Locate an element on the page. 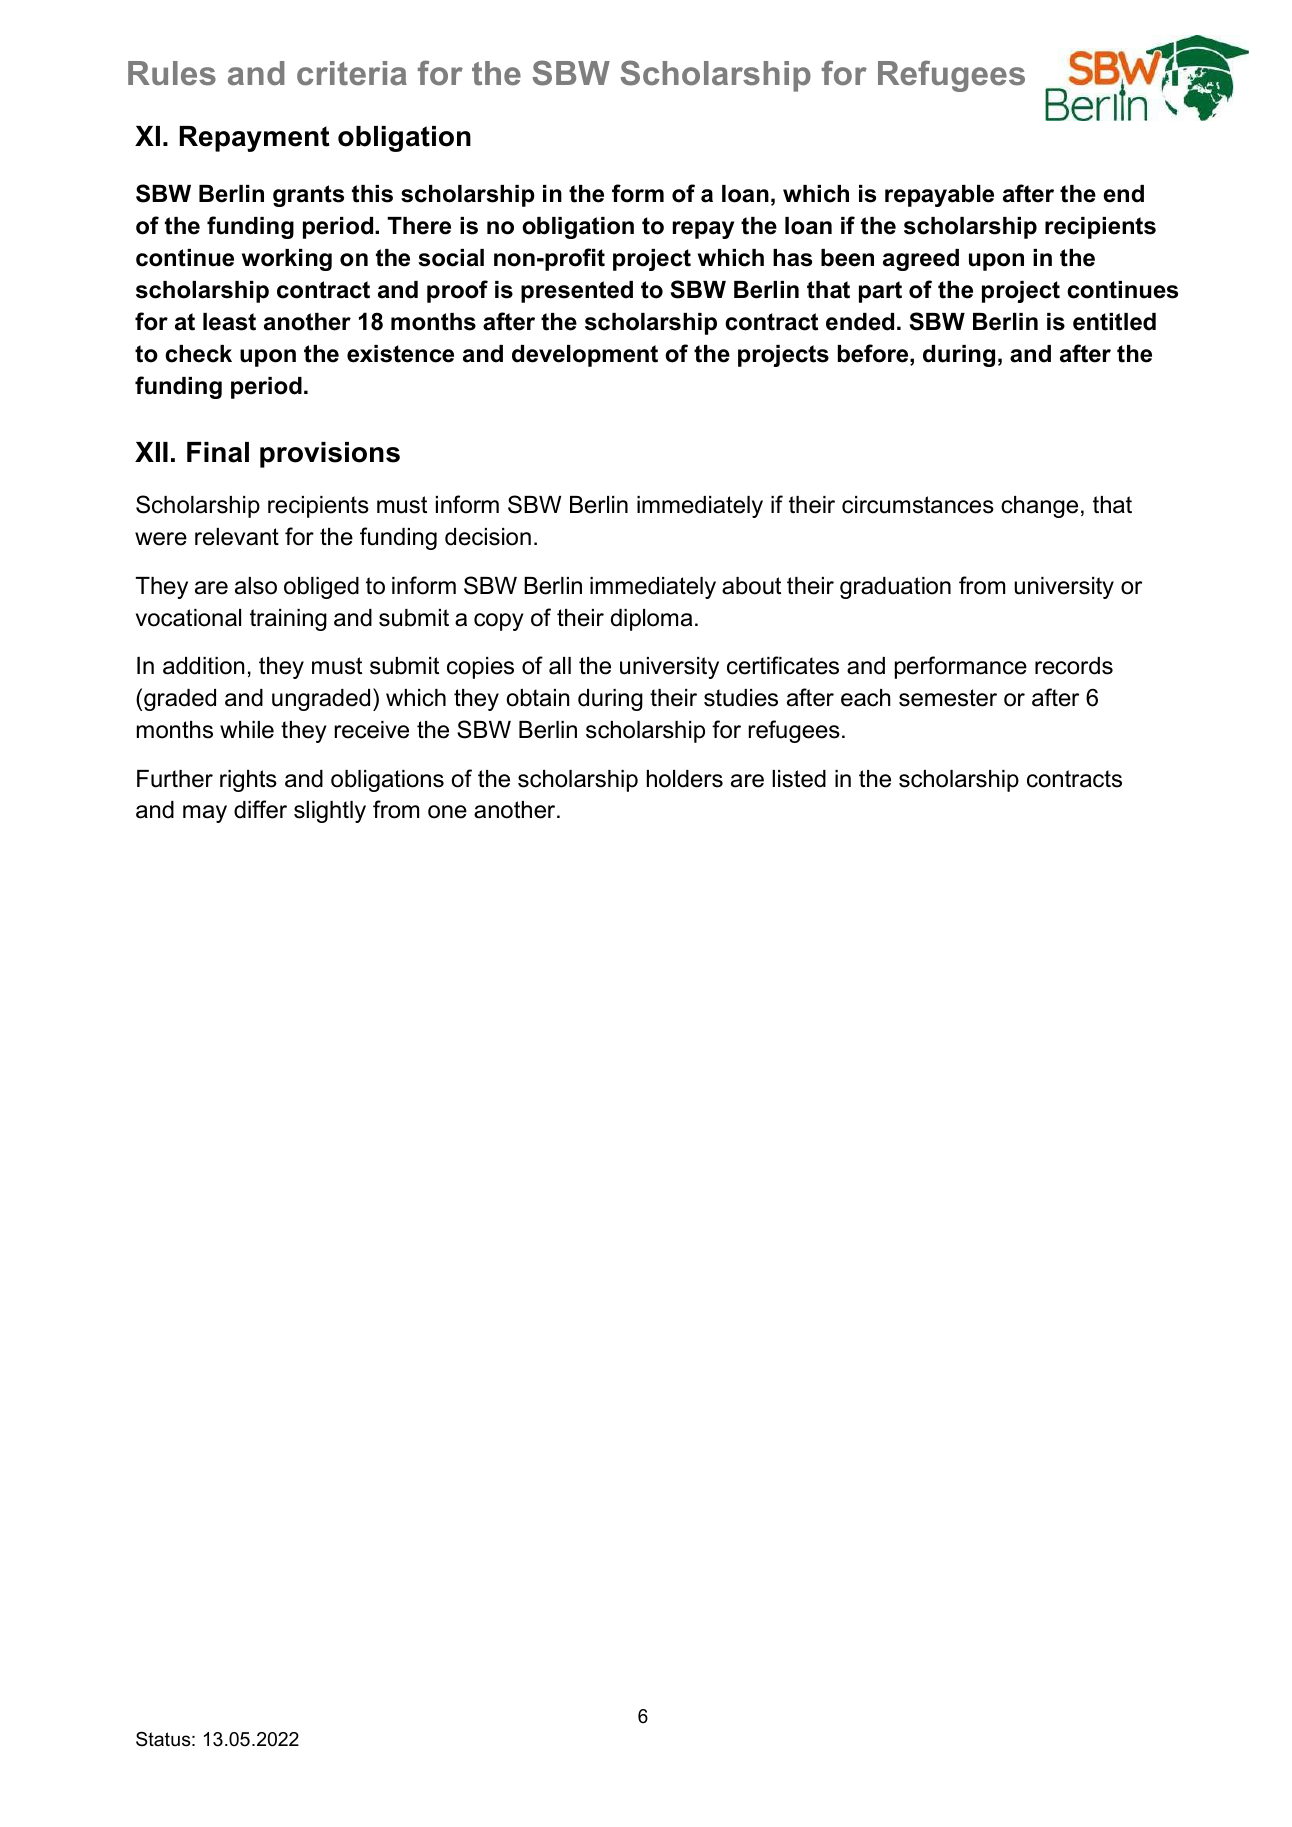 This image has height=1827, width=1292. development is located at coordinates (585, 356).
